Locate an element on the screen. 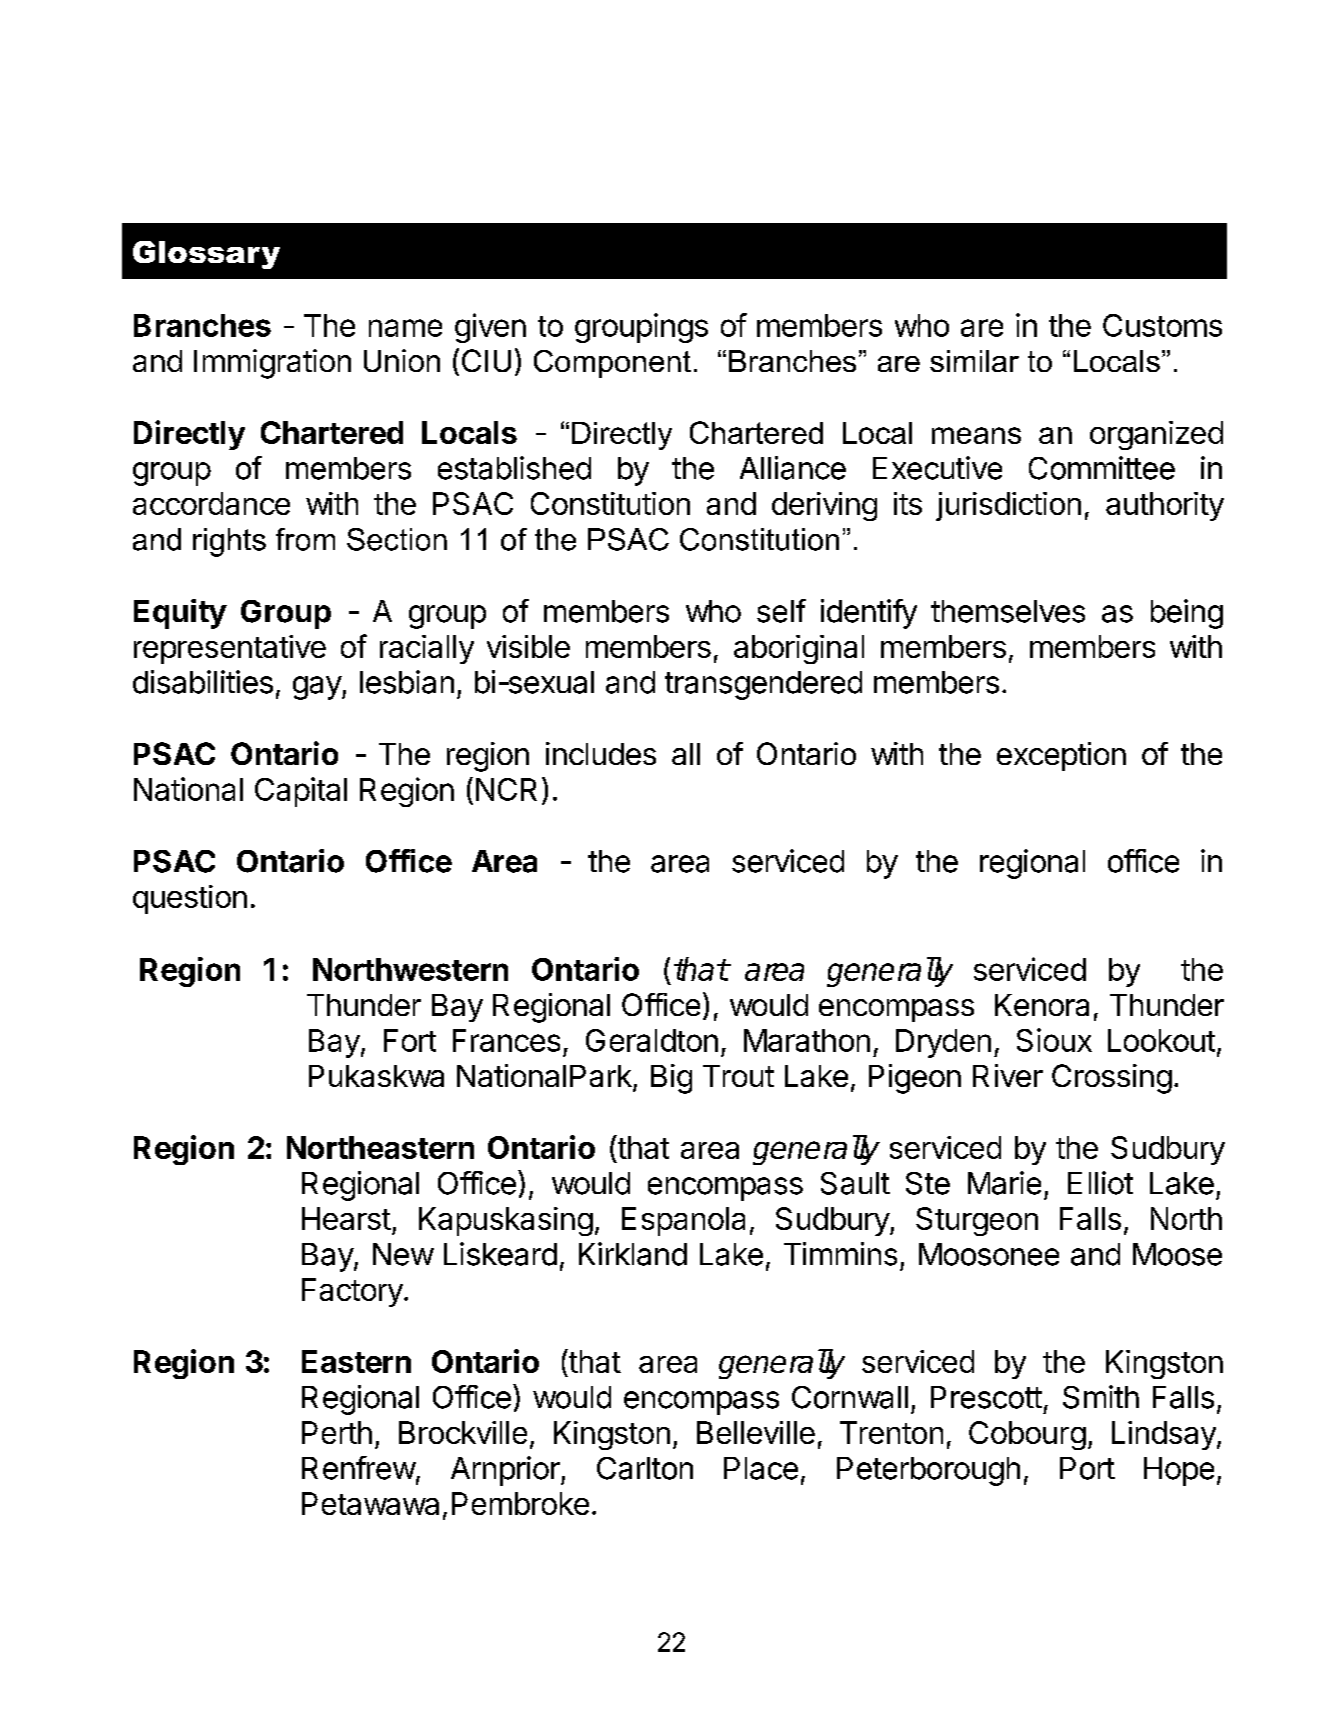  Glossary is located at coordinates (206, 255).
